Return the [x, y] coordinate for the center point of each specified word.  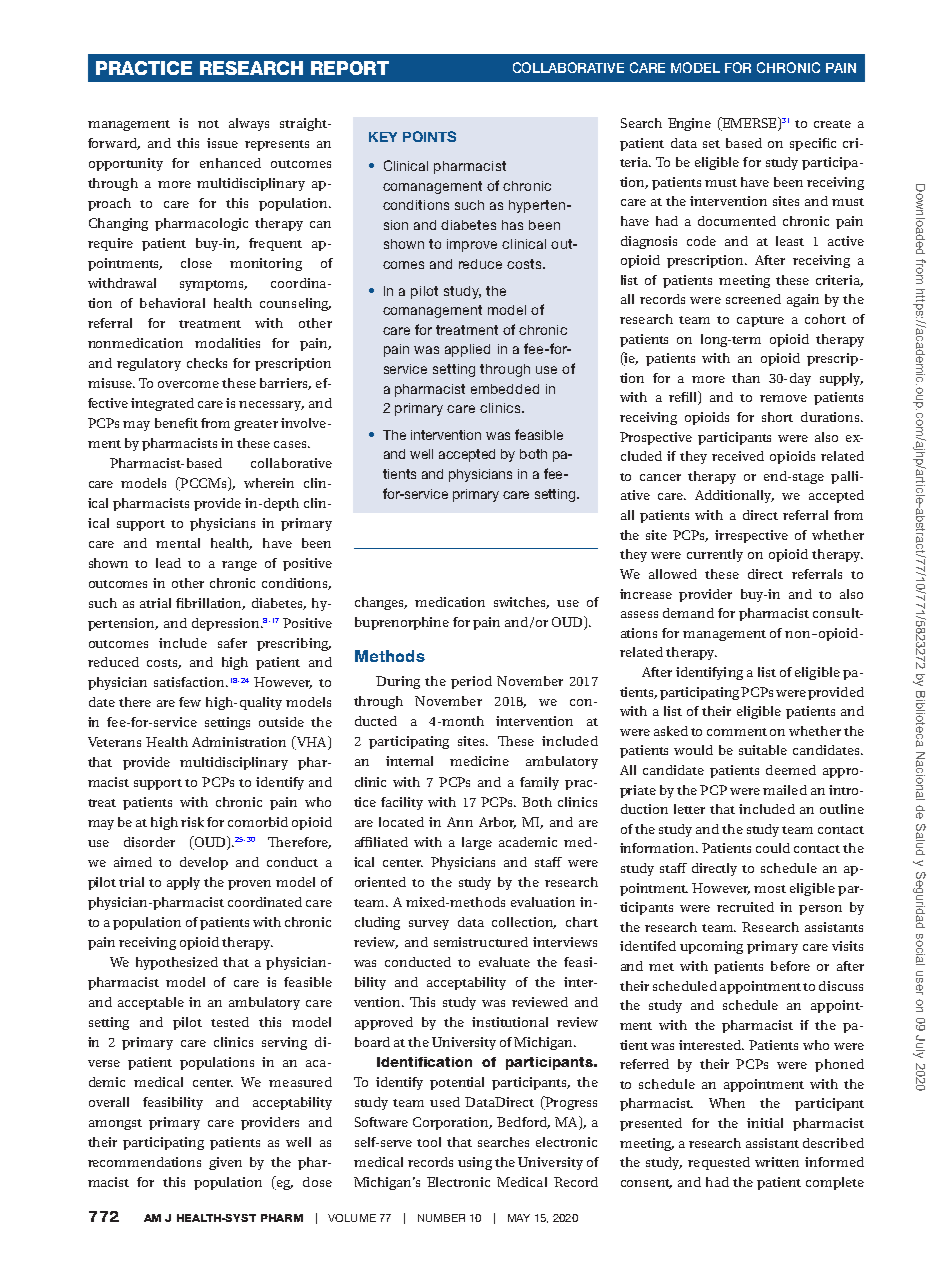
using [475, 1163]
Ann [460, 822]
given [225, 1163]
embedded [505, 389]
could [773, 848]
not [208, 124]
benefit [176, 423]
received [738, 456]
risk [192, 822]
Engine [689, 124]
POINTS [429, 136]
